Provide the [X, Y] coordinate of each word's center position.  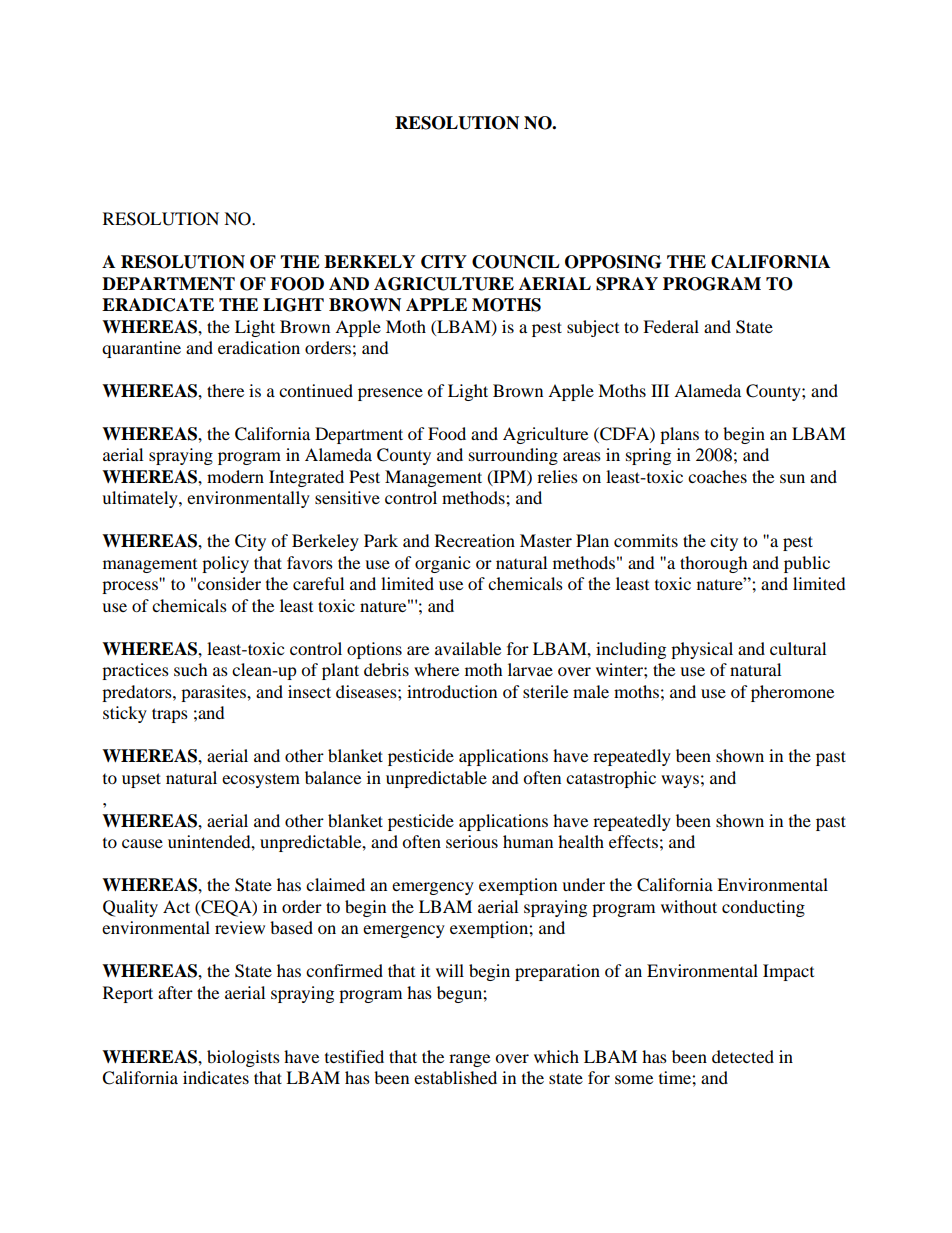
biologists [243, 1058]
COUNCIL [516, 262]
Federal [671, 326]
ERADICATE [158, 305]
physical [702, 650]
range [469, 1060]
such [191, 669]
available [468, 648]
